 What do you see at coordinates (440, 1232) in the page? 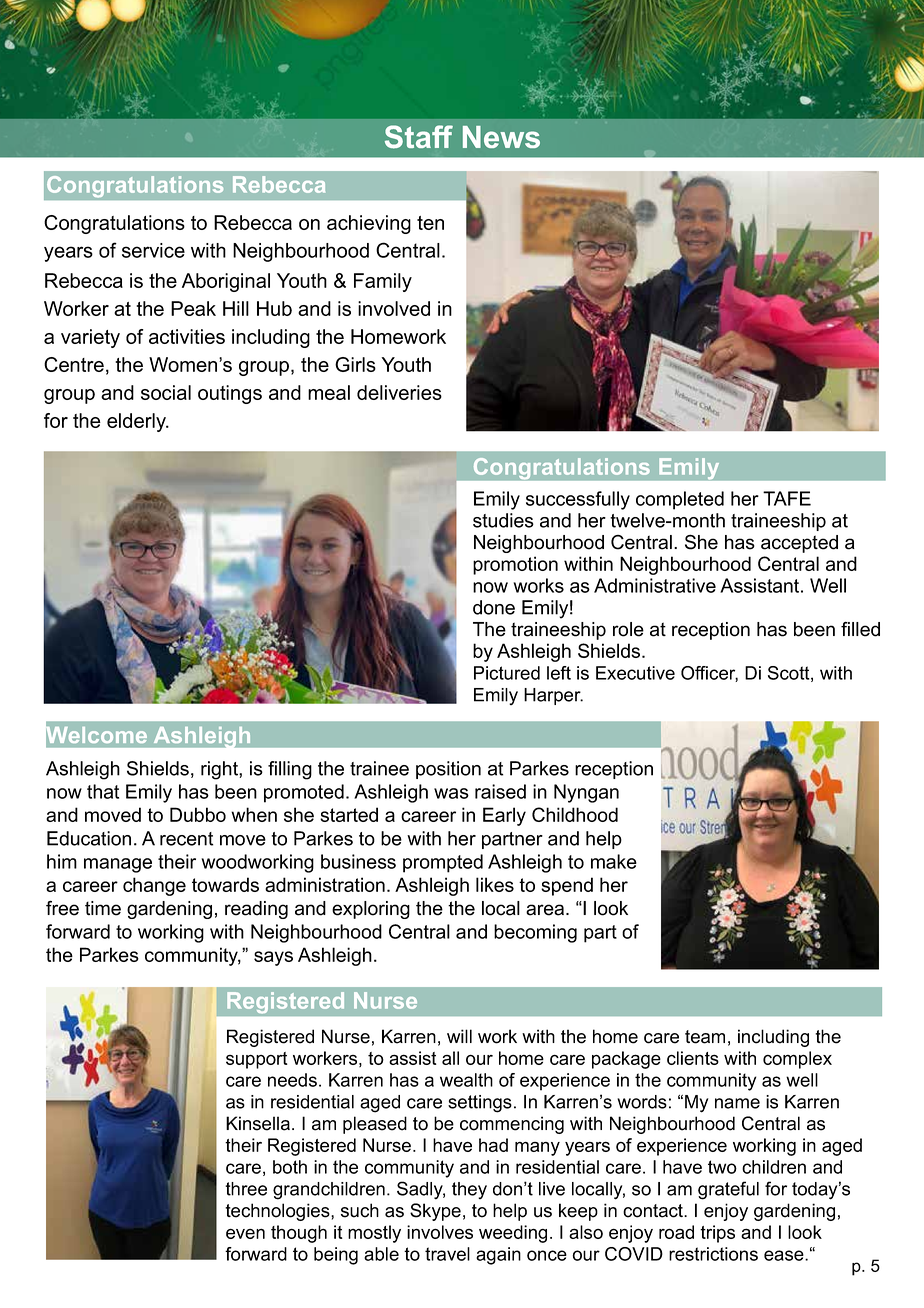
I see `involves` at bounding box center [440, 1232].
